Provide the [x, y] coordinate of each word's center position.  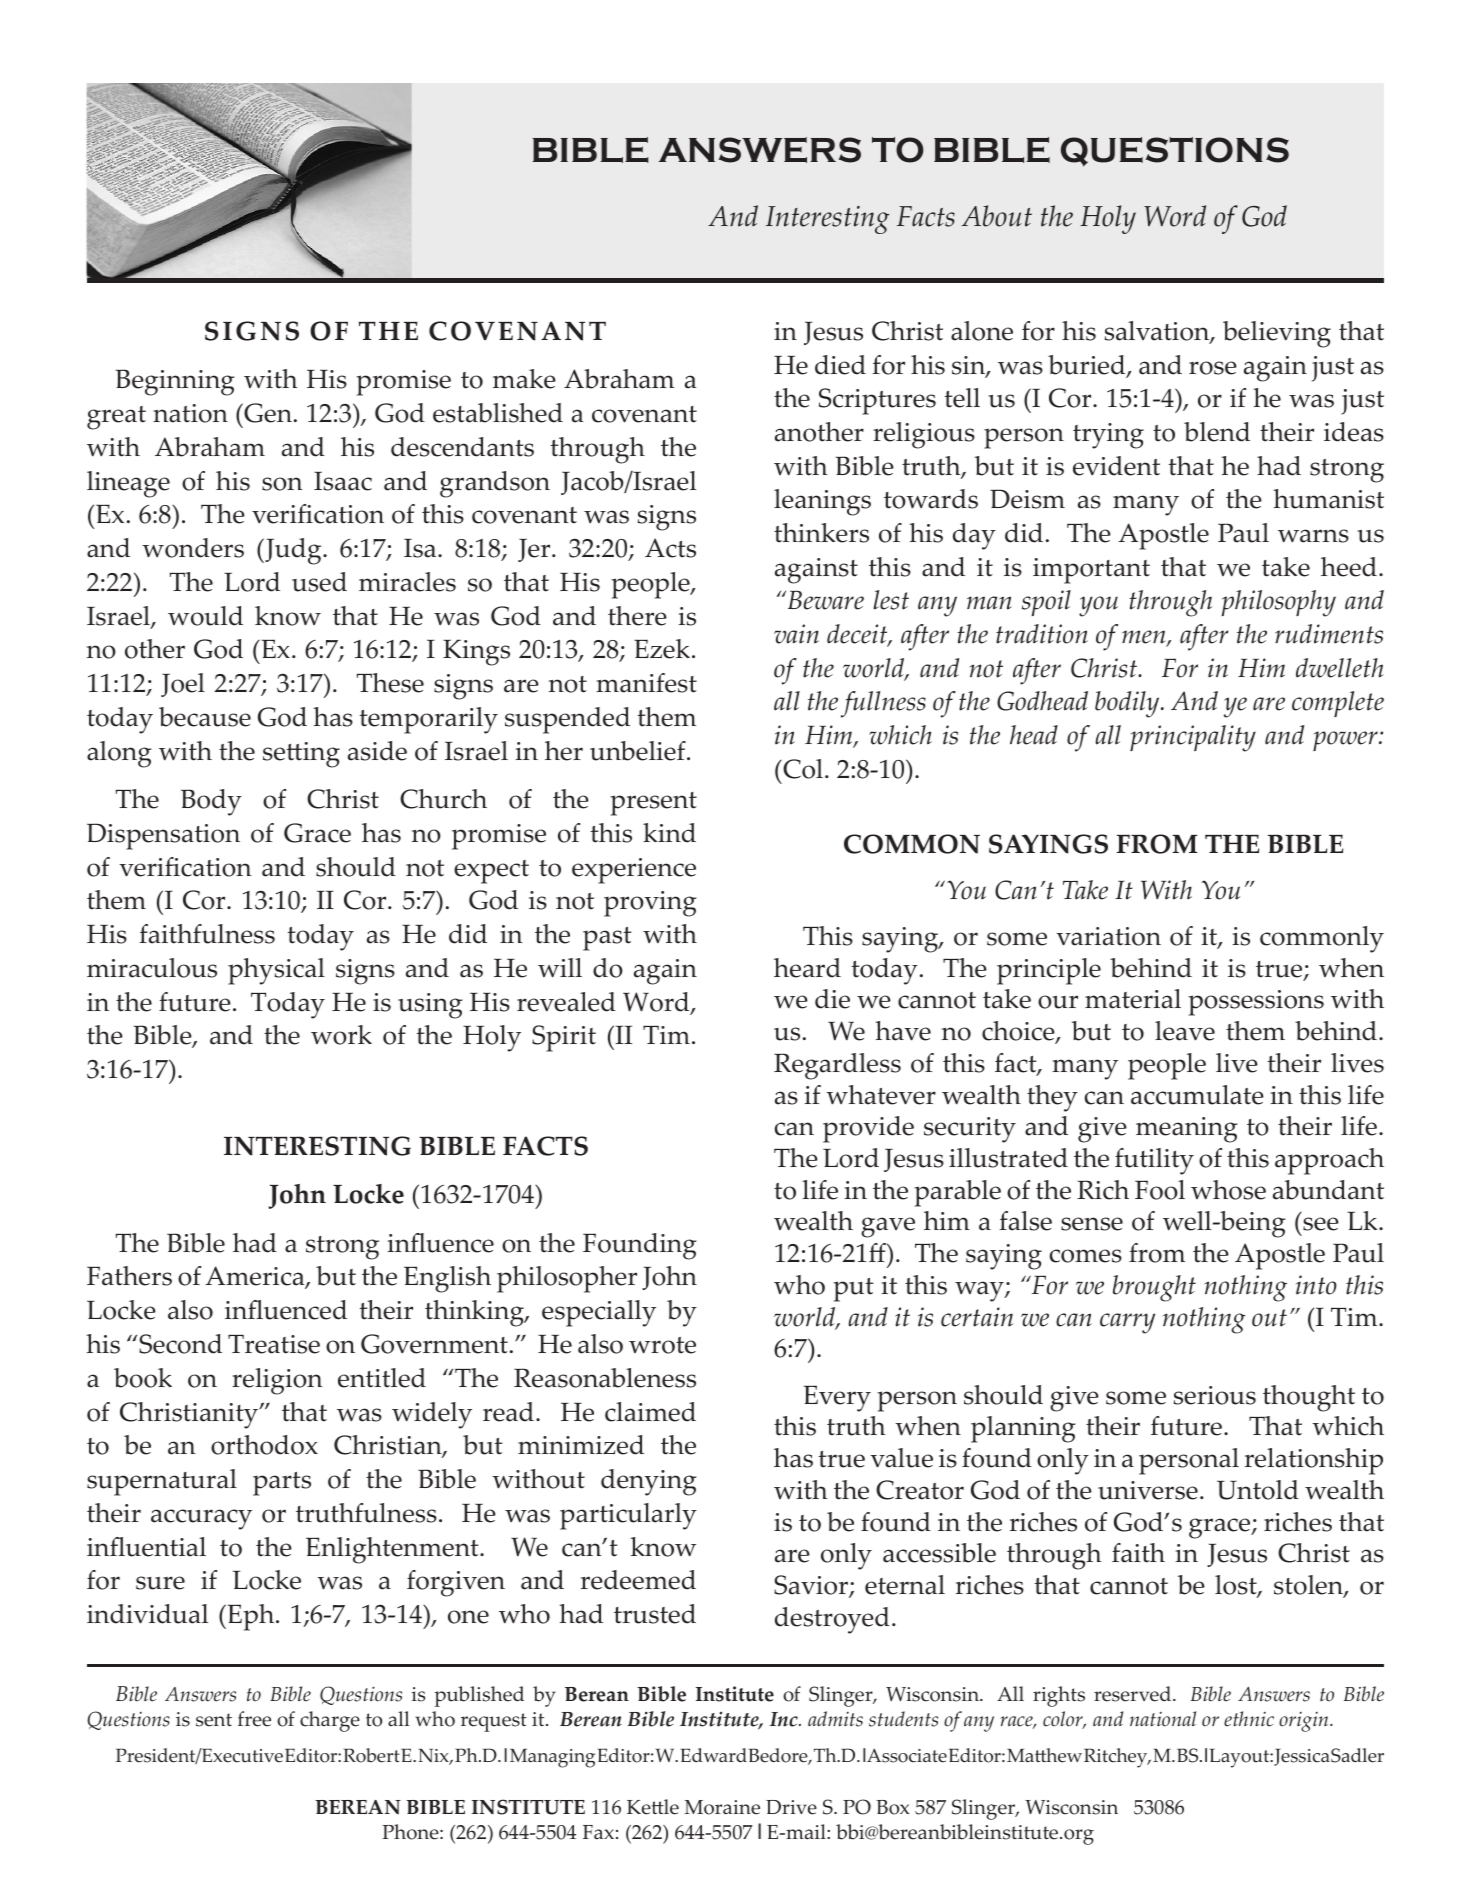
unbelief [639, 751]
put [853, 1290]
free [254, 1719]
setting [301, 755]
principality [1193, 738]
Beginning [174, 382]
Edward [714, 1755]
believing [1277, 334]
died [840, 365]
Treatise [274, 1344]
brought [1154, 1288]
